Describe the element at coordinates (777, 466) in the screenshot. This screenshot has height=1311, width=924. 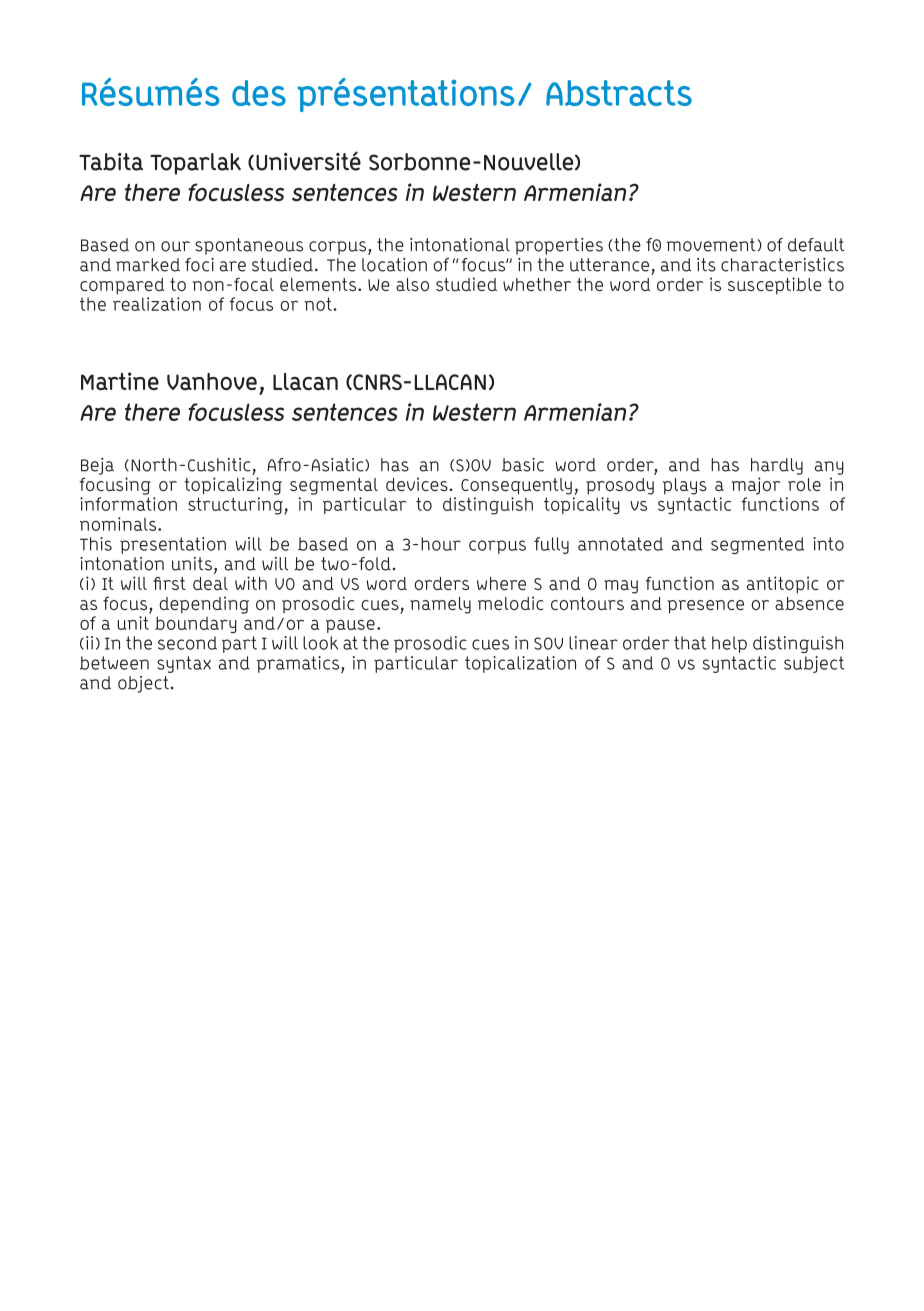
I see `hardly` at that location.
